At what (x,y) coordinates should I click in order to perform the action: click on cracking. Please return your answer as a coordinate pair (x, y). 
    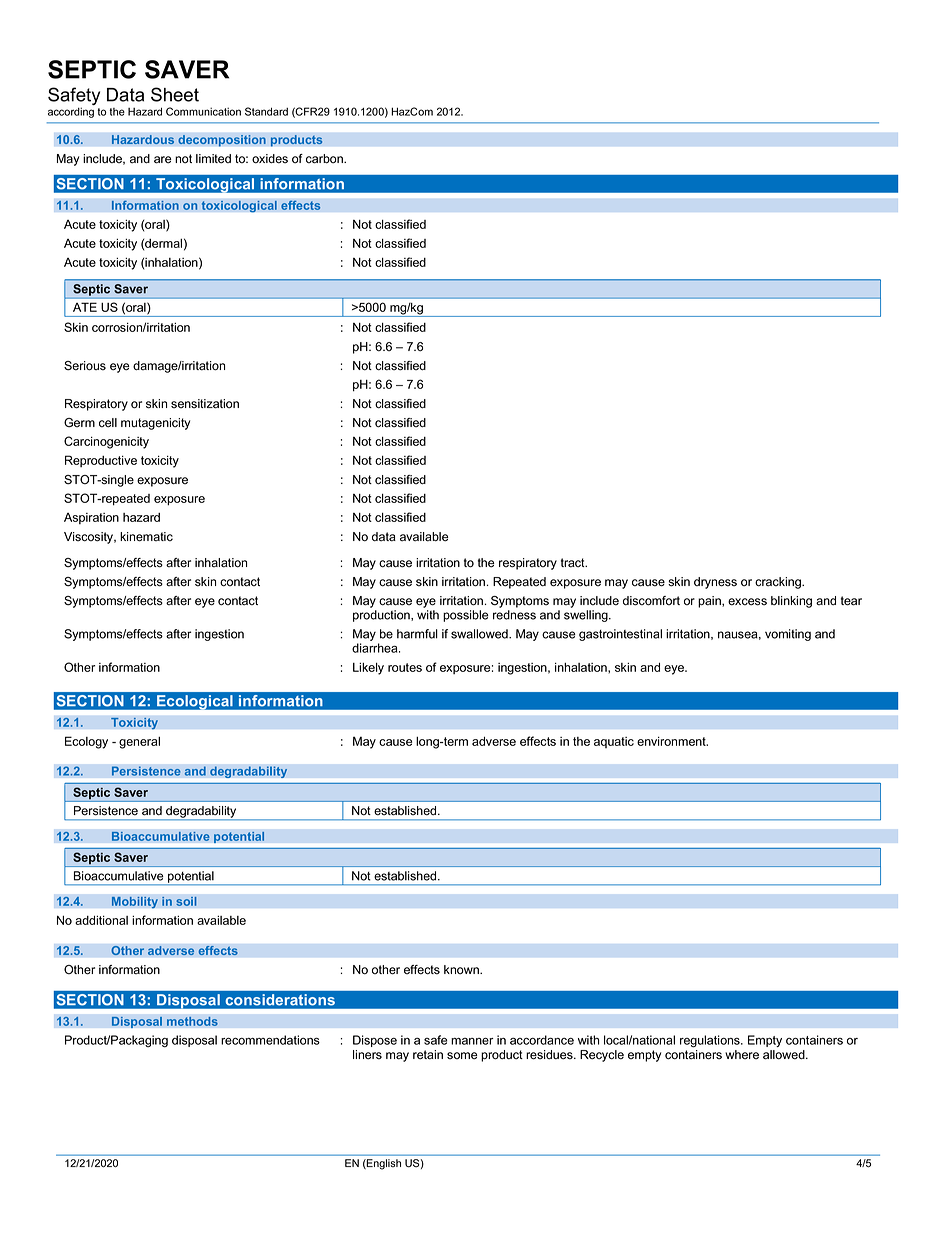
    Looking at the image, I should click on (779, 583).
